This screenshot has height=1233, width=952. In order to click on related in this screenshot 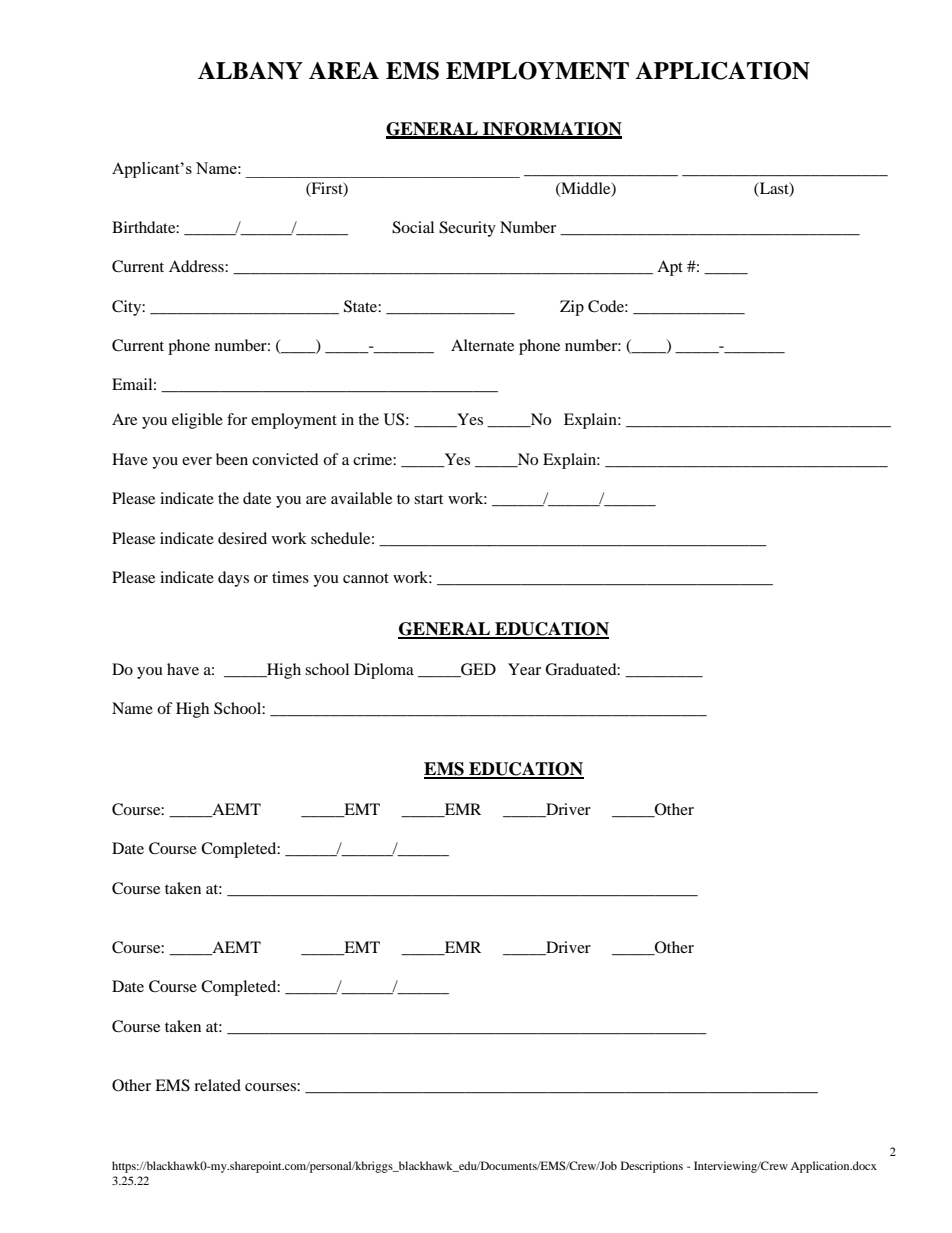, I will do `click(217, 1085)`.
